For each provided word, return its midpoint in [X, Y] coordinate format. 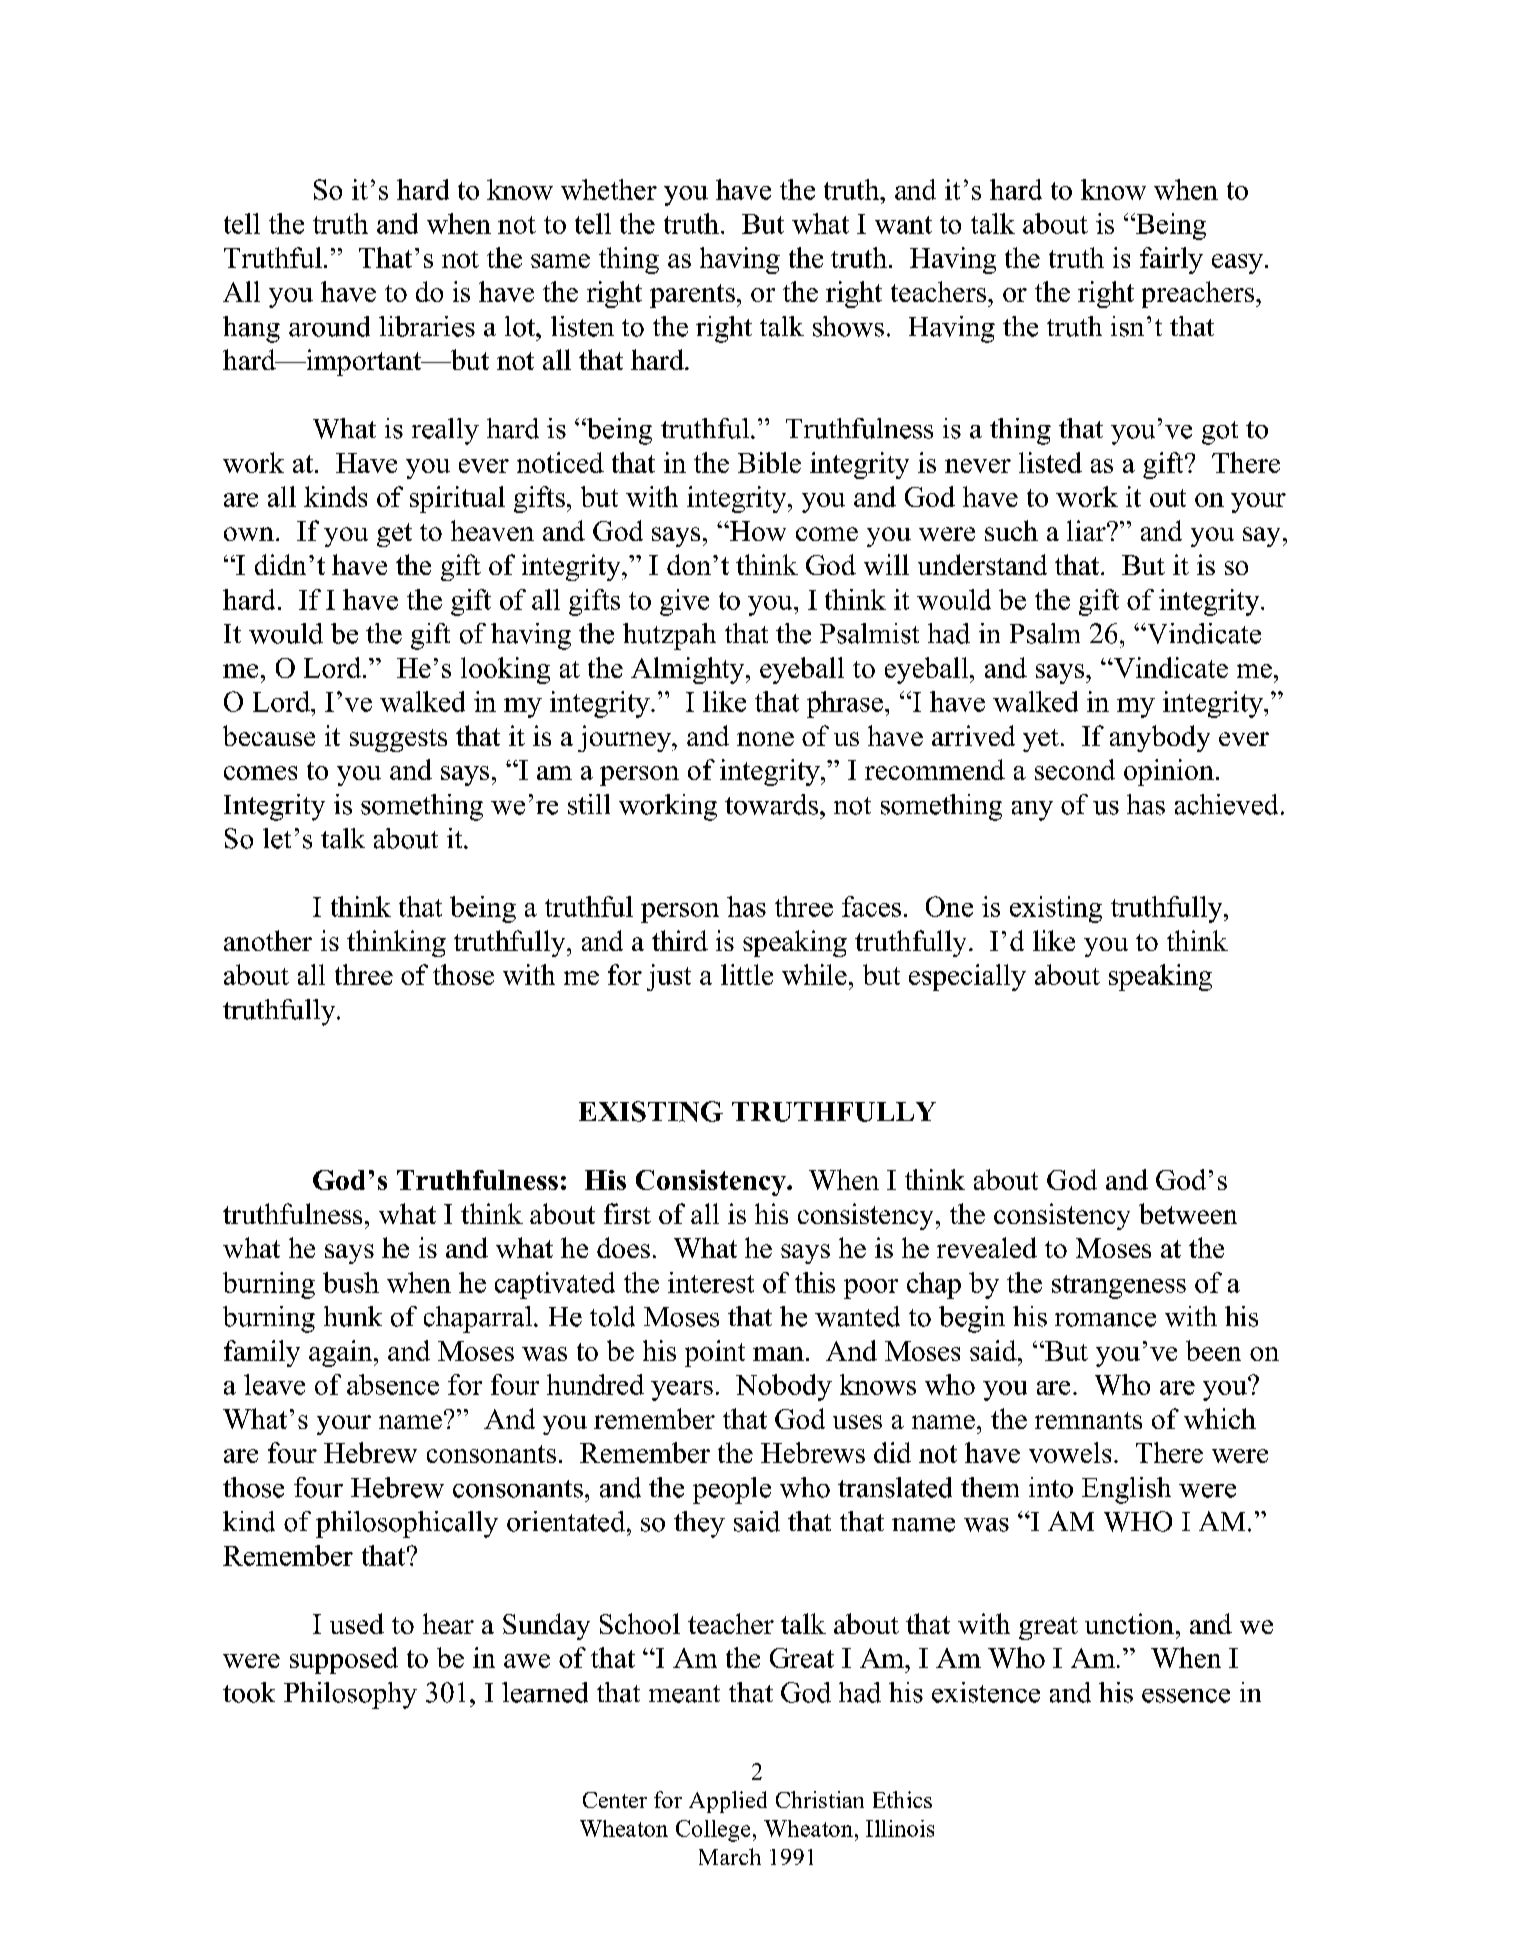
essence [1186, 1696]
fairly [1171, 260]
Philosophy [350, 1695]
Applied [728, 1802]
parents [692, 296]
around [329, 326]
